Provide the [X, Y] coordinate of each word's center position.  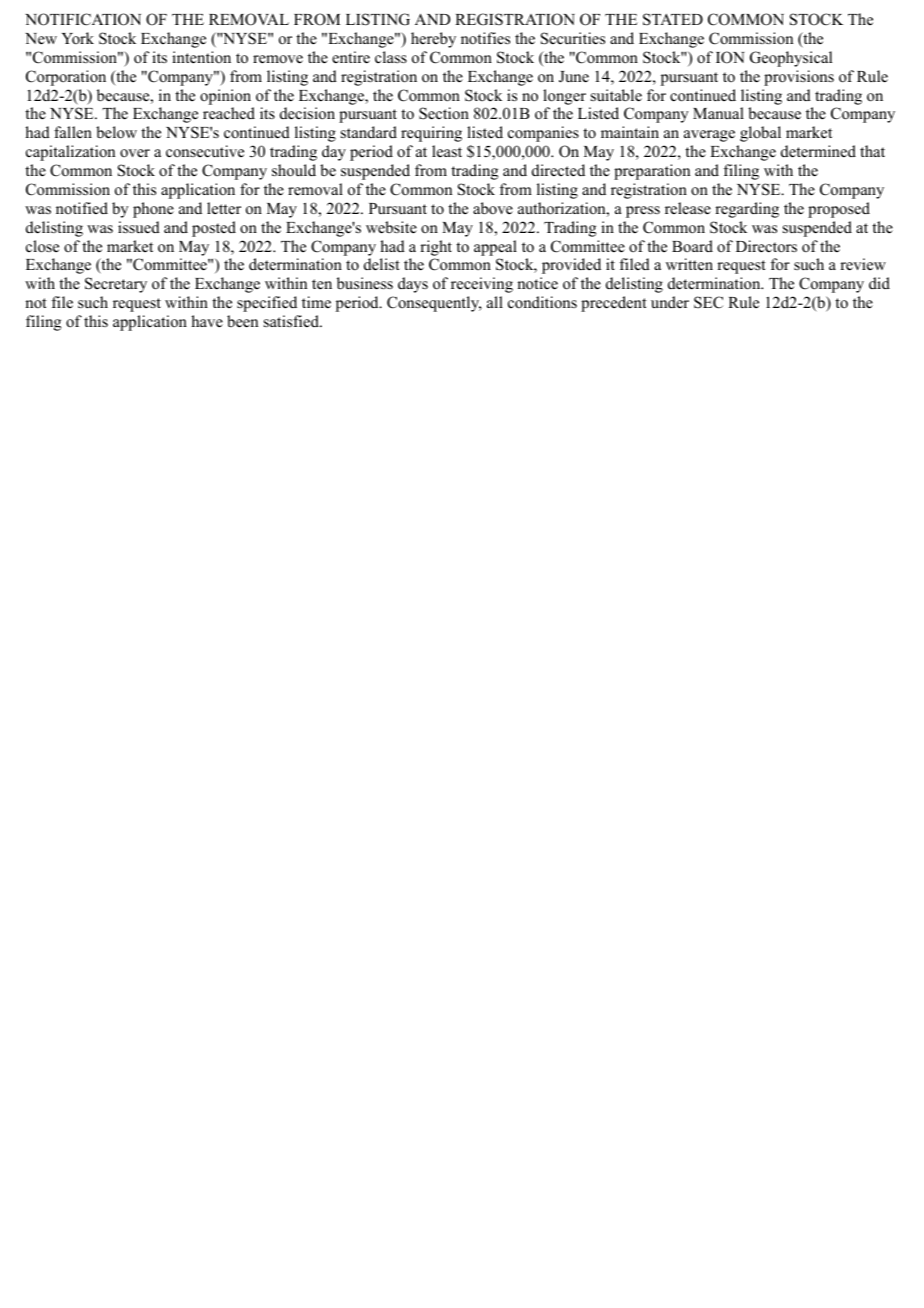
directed [558, 170]
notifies [485, 38]
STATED [673, 19]
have [207, 321]
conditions [542, 302]
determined [818, 151]
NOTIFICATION [83, 19]
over [135, 153]
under [670, 302]
